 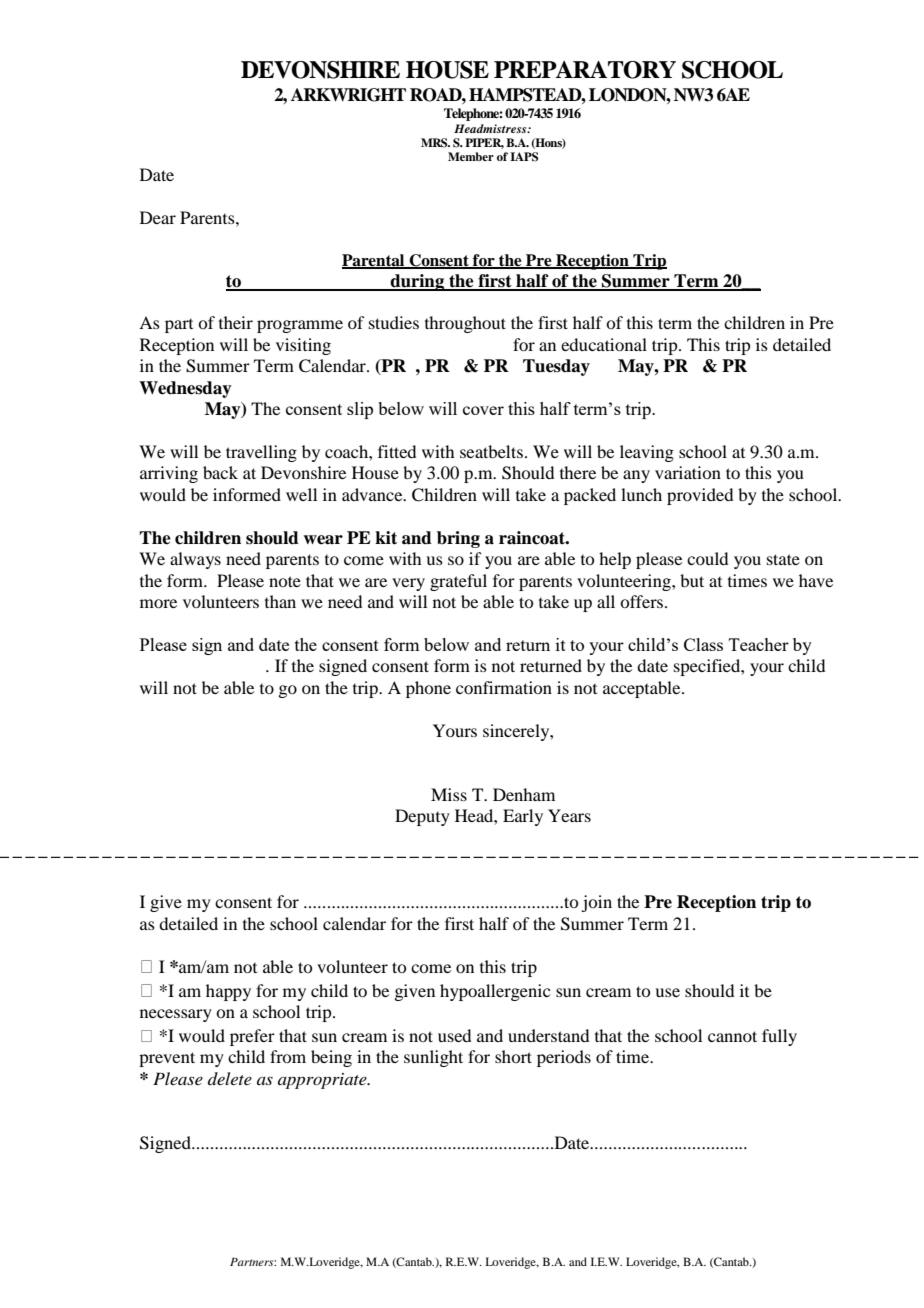 What do you see at coordinates (585, 70) in the page?
I see `PREPARATORY` at bounding box center [585, 70].
